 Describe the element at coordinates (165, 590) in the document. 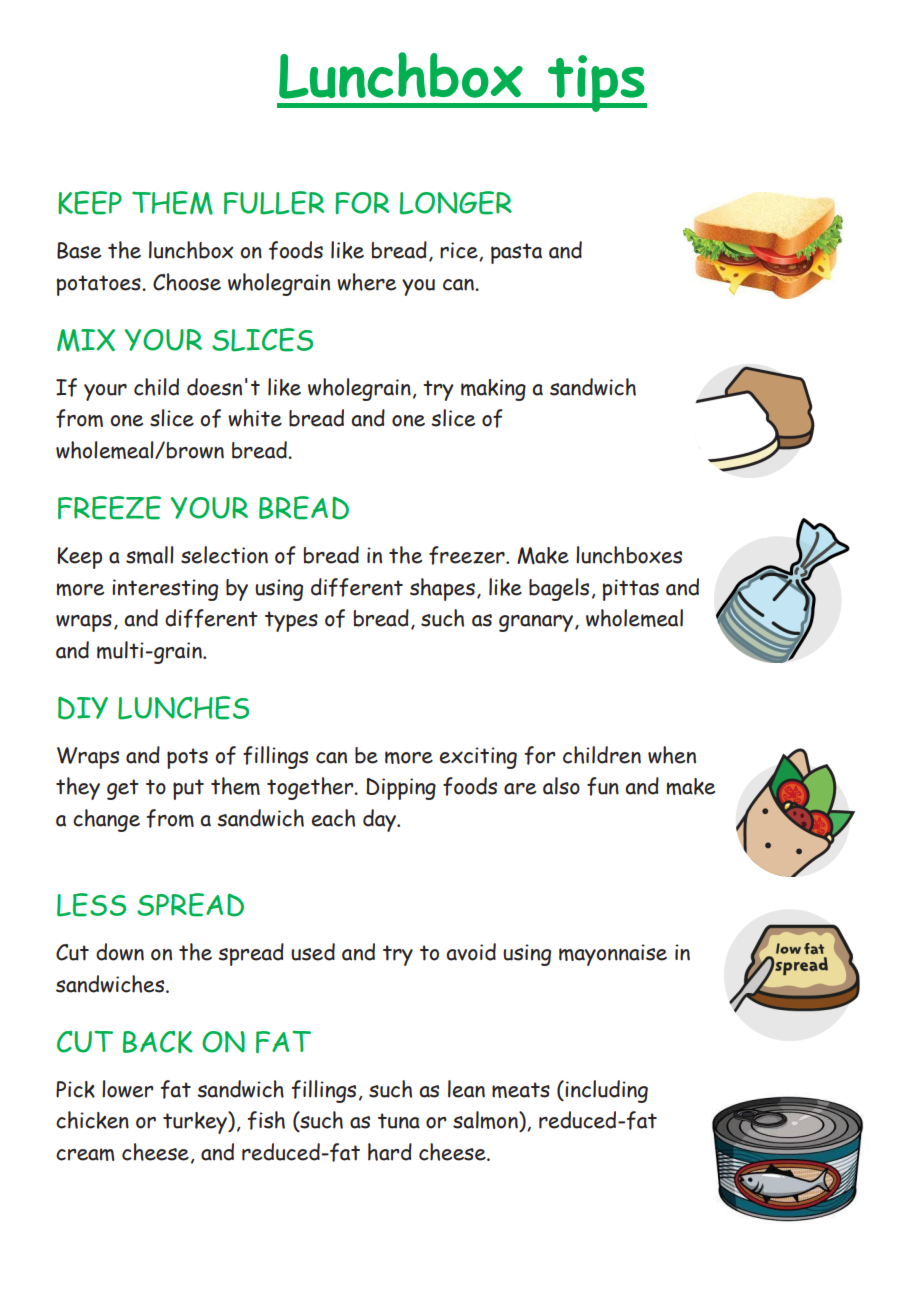

I see `interesting` at that location.
